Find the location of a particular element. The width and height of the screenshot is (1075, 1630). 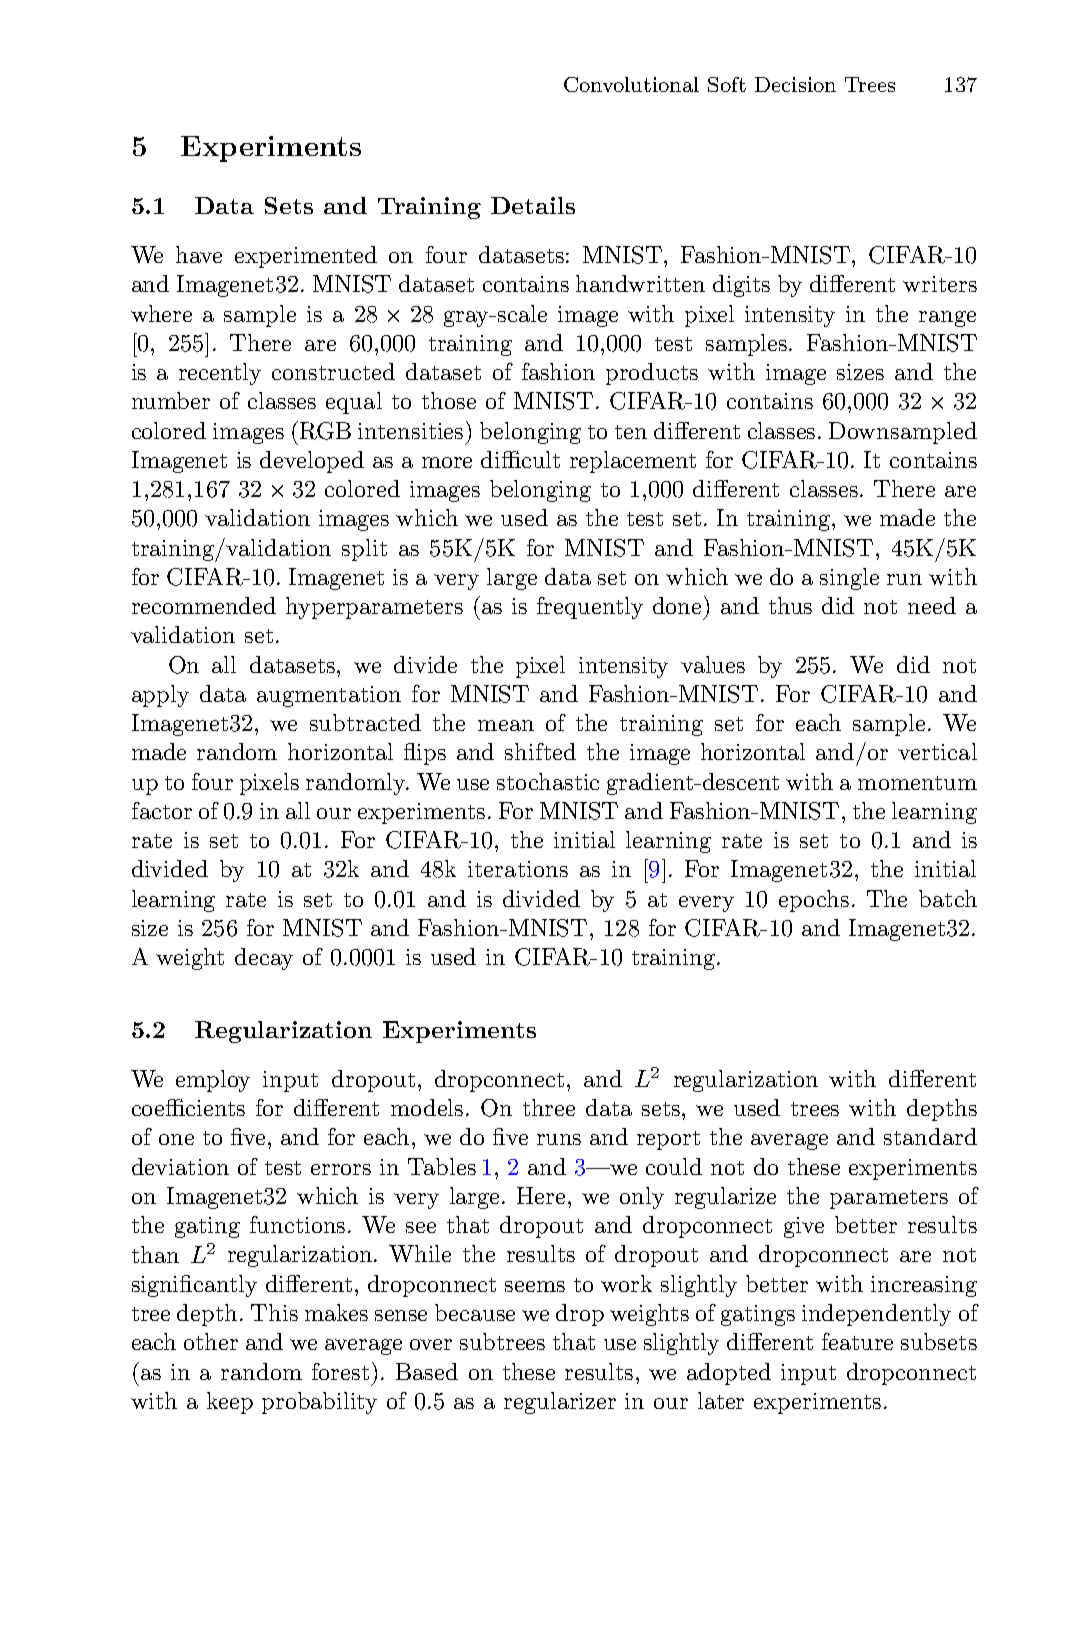

seems is located at coordinates (535, 1286).
